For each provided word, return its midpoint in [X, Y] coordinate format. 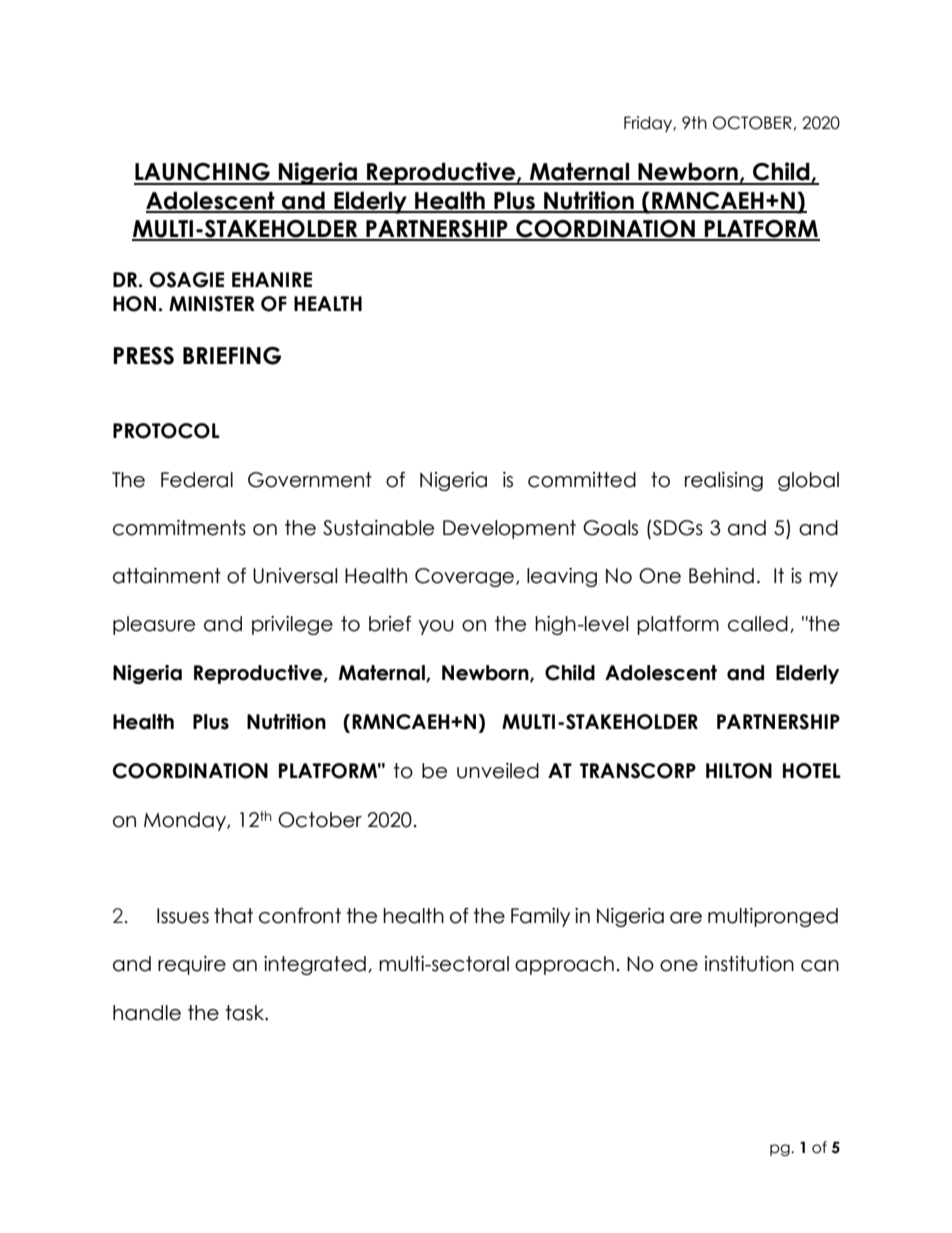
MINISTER [212, 304]
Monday [186, 821]
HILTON [739, 771]
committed [582, 480]
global [808, 481]
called [758, 624]
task [246, 1013]
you [436, 627]
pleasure [154, 625]
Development [509, 529]
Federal [197, 480]
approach [564, 965]
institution [749, 964]
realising [724, 481]
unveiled [498, 771]
